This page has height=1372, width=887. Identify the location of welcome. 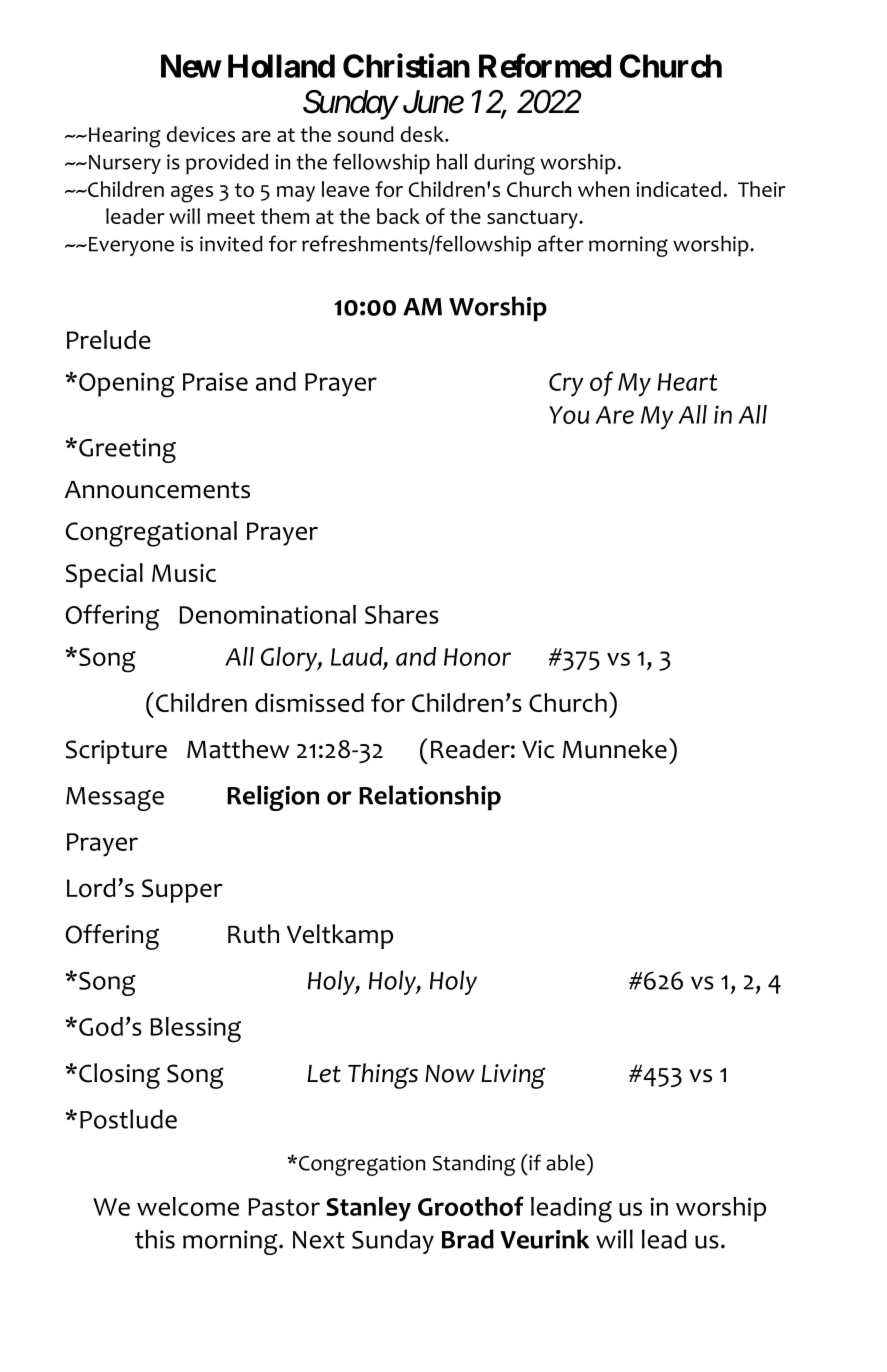
(188, 1206).
